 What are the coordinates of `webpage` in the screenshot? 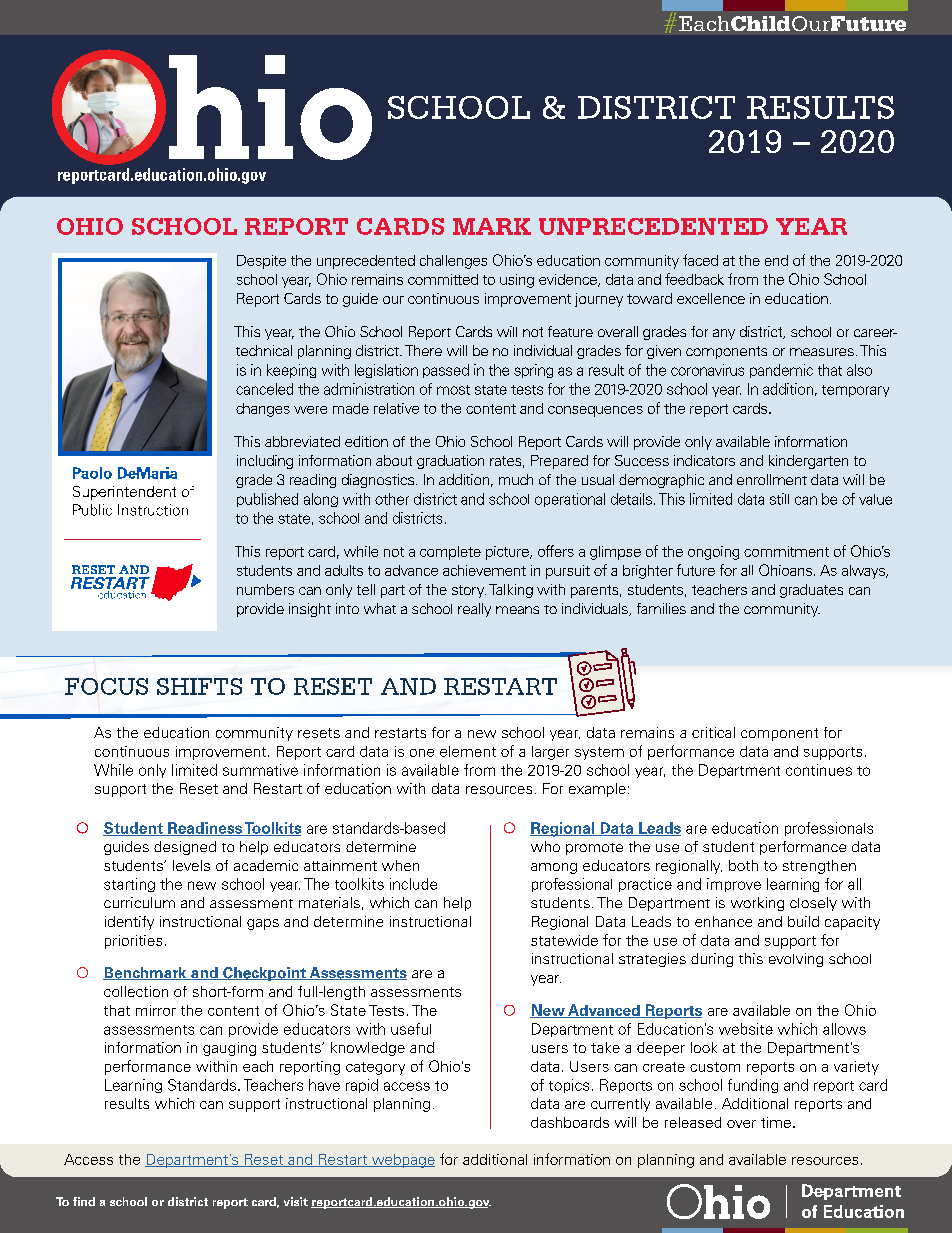 It's located at (402, 1161).
